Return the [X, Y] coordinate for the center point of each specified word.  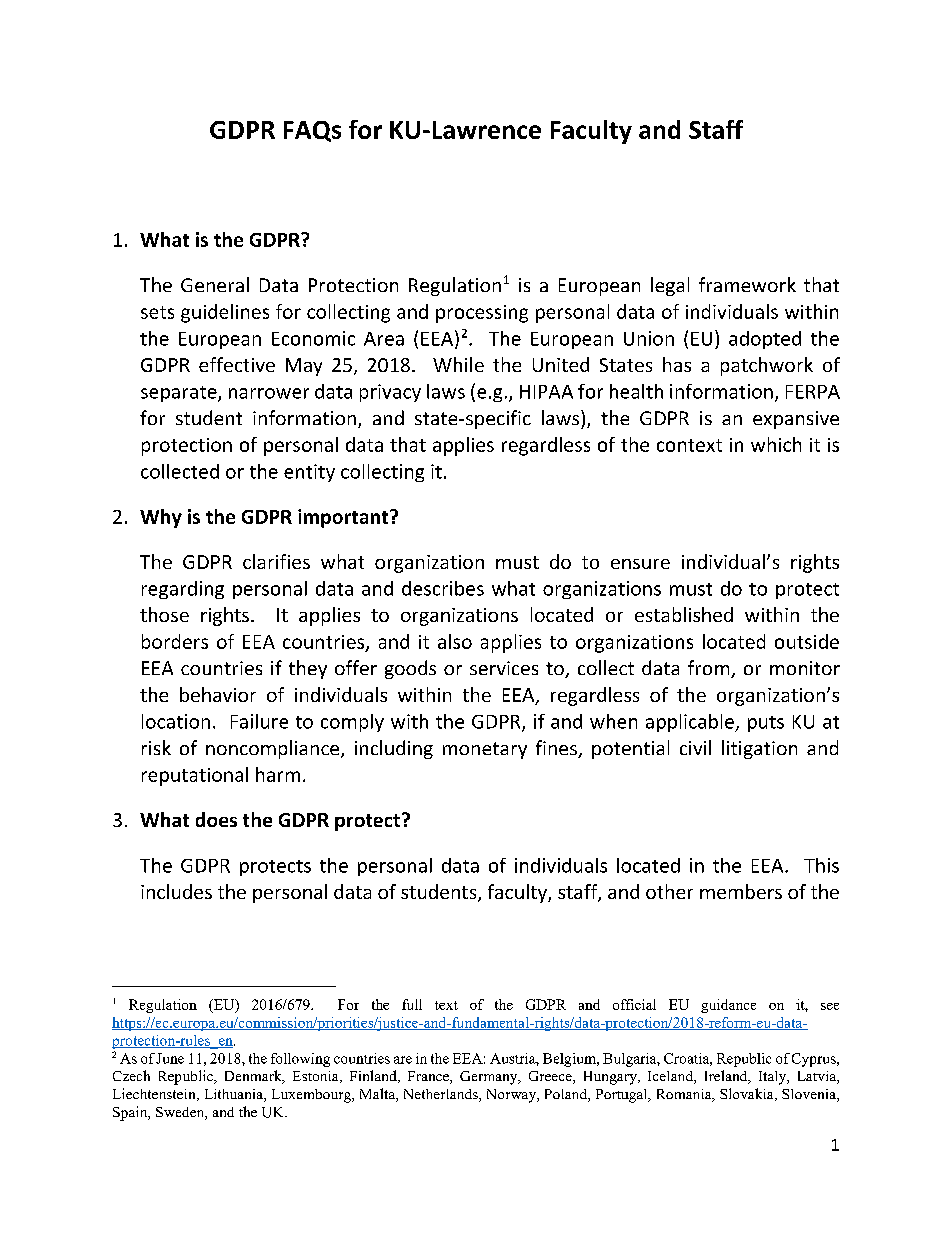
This [821, 865]
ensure [640, 564]
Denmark [254, 1077]
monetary [485, 750]
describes [443, 588]
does [216, 819]
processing [482, 314]
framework [747, 284]
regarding [183, 590]
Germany [490, 1078]
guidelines [225, 313]
